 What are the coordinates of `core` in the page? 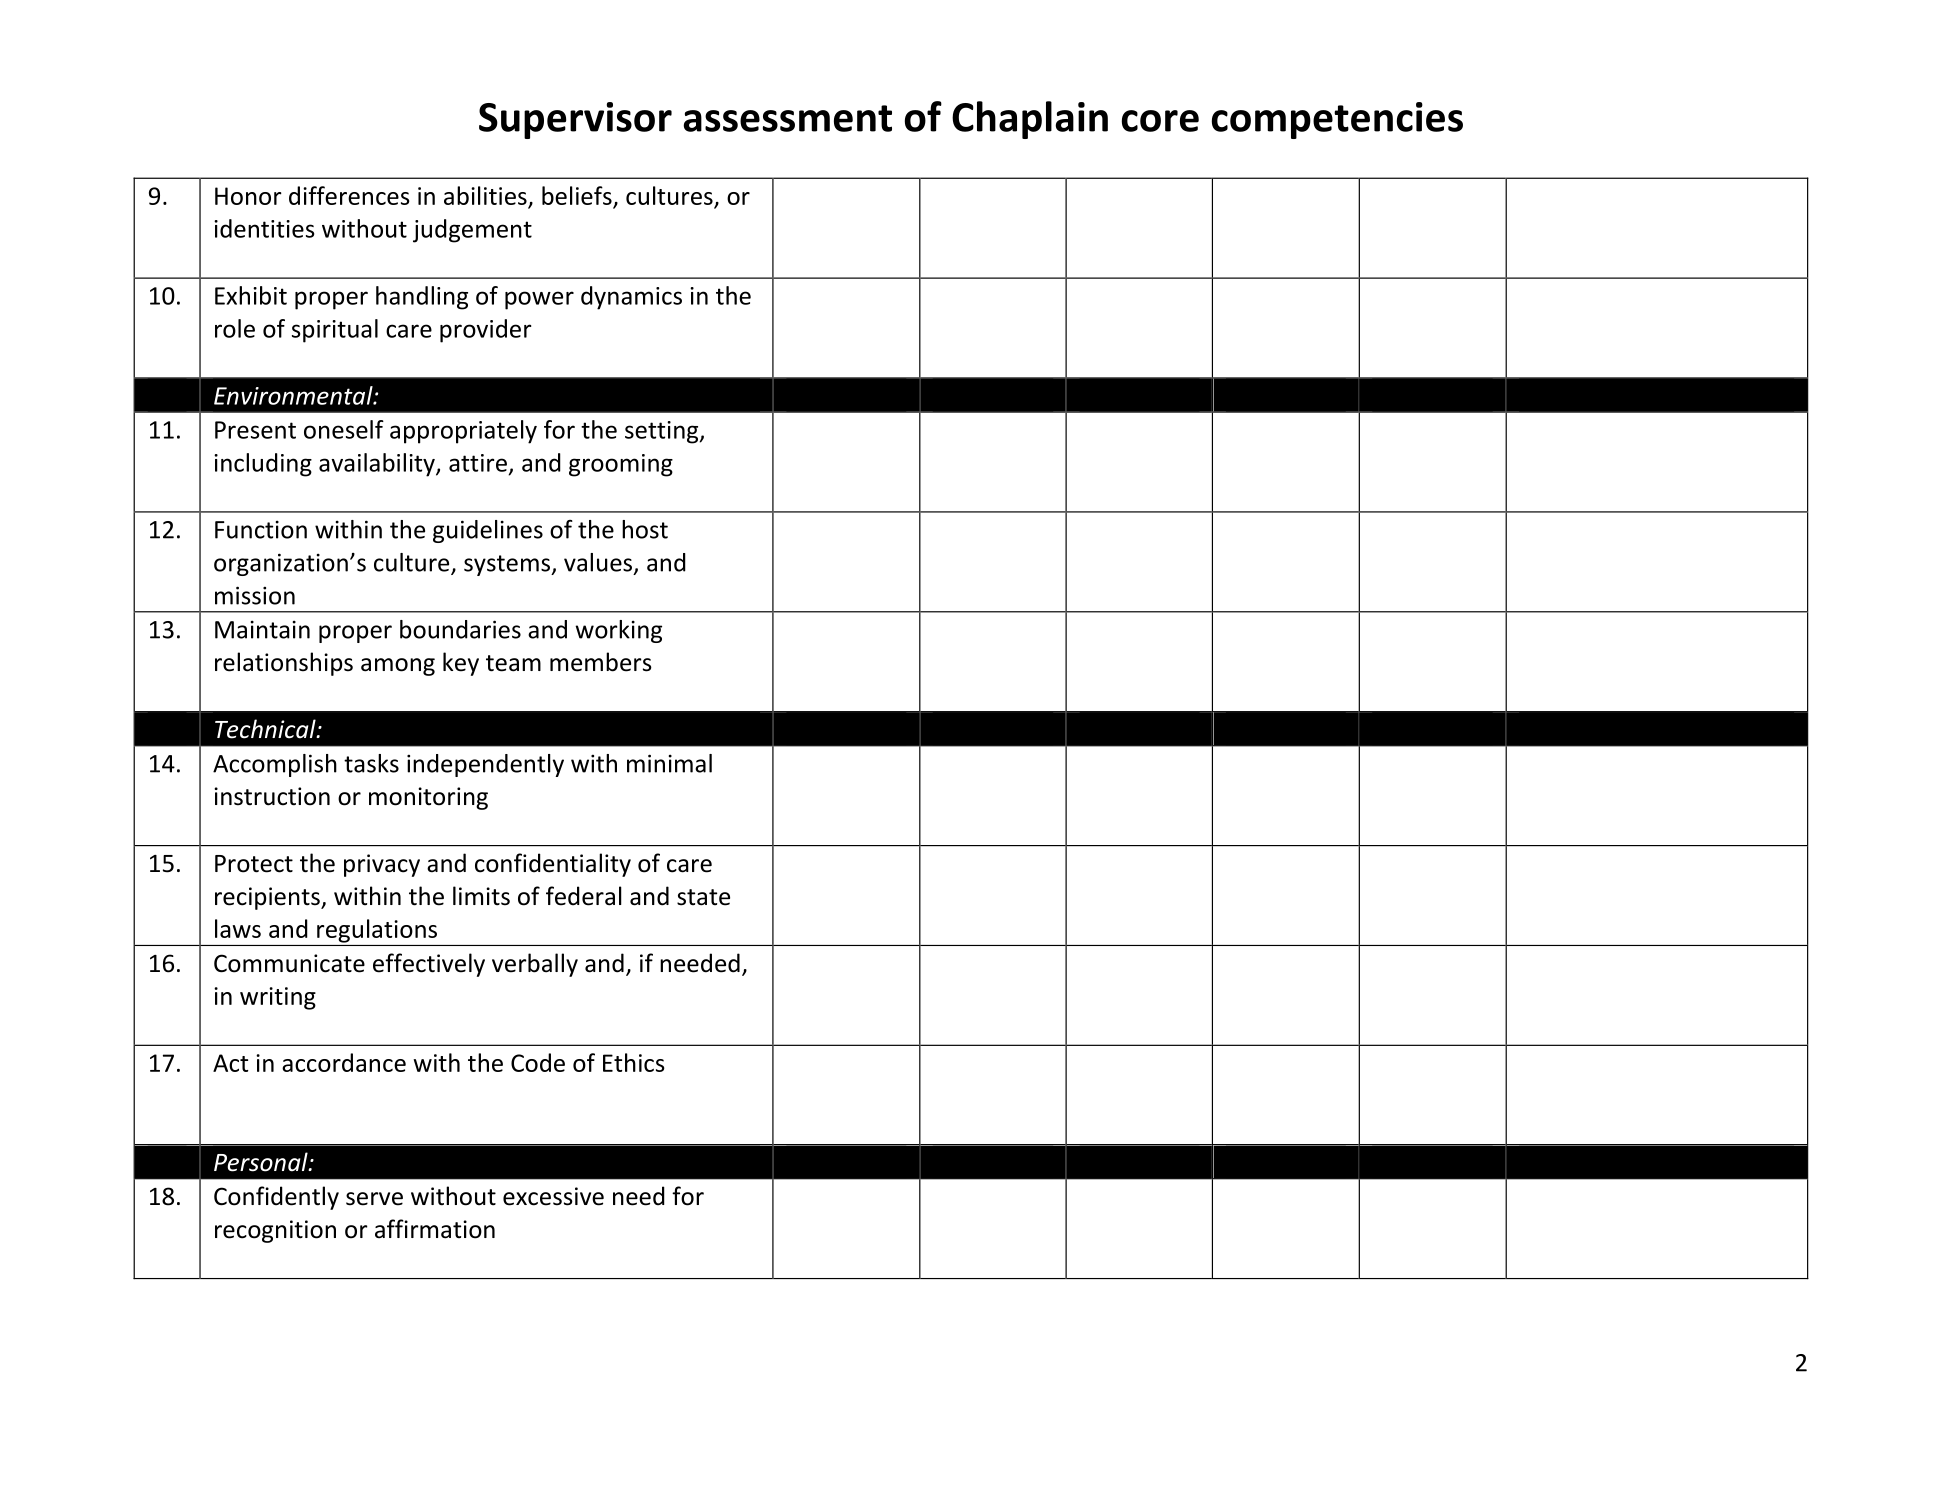 It's located at (1160, 121).
